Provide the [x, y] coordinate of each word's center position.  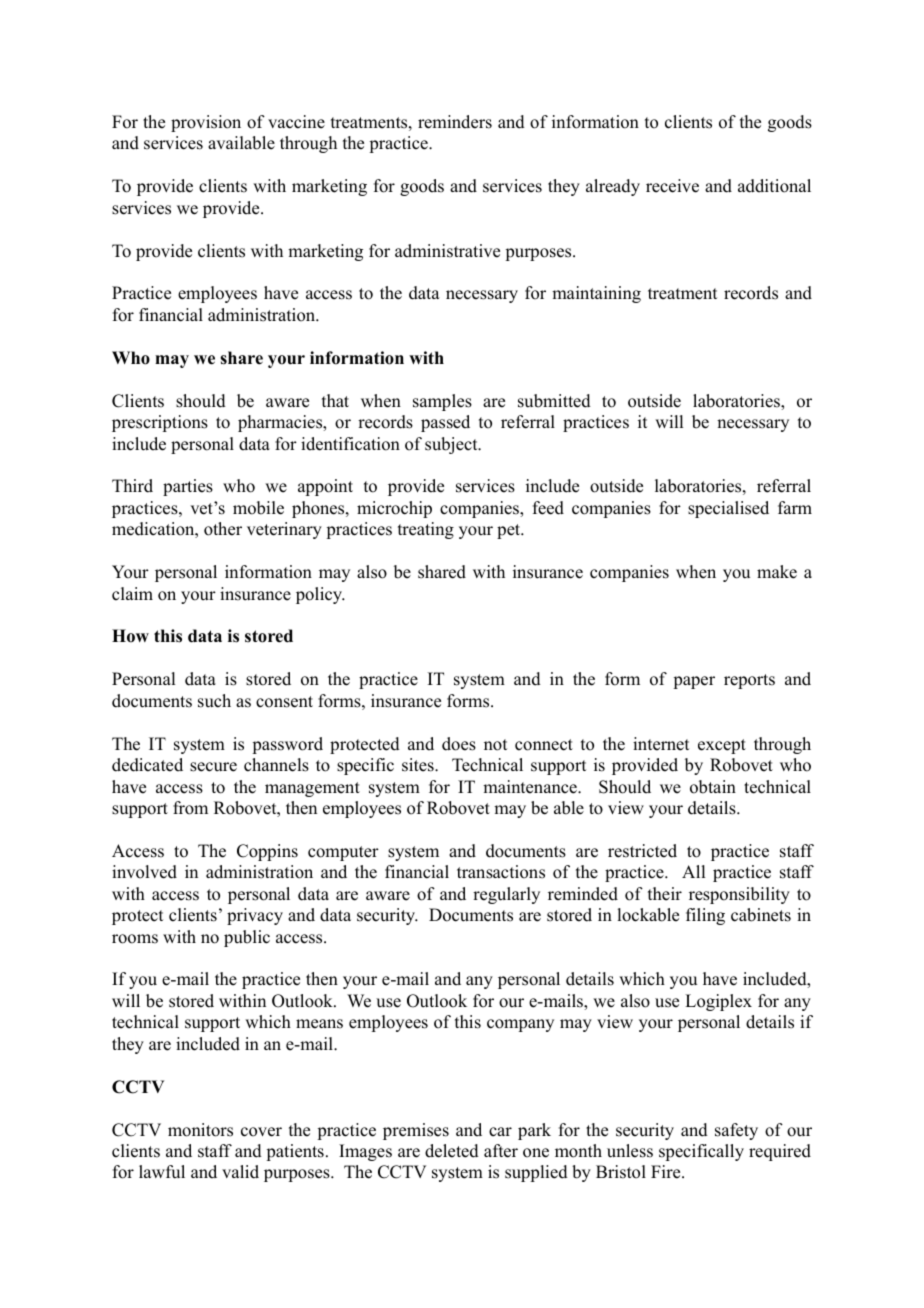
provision [206, 123]
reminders [455, 122]
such [214, 701]
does [459, 744]
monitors [200, 1130]
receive [672, 186]
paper [694, 682]
